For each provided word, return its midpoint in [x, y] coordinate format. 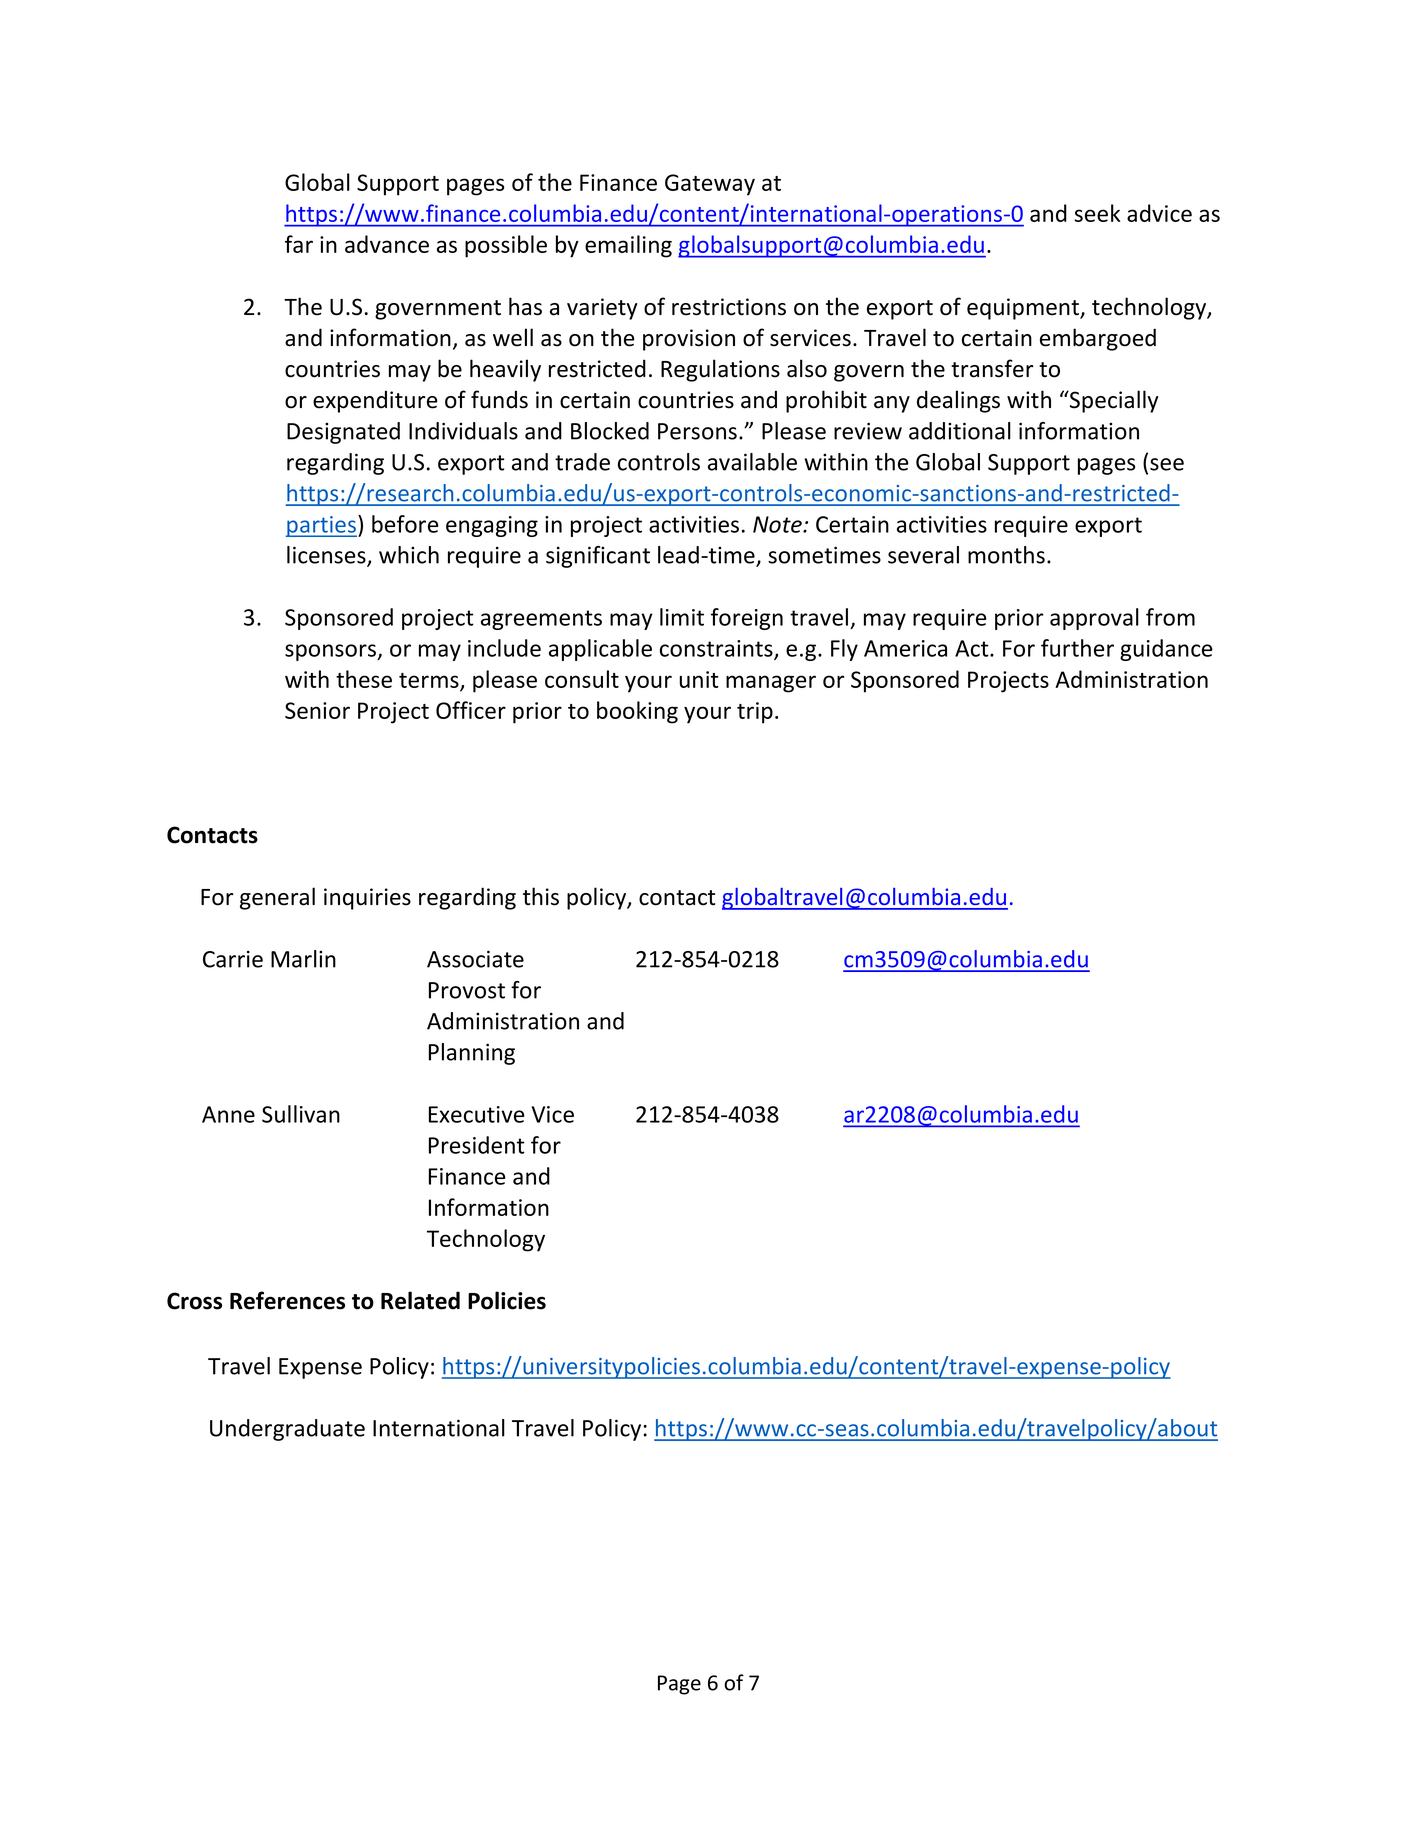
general [277, 898]
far [299, 244]
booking [637, 712]
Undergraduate [287, 1430]
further [1077, 648]
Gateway [710, 185]
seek [1097, 213]
